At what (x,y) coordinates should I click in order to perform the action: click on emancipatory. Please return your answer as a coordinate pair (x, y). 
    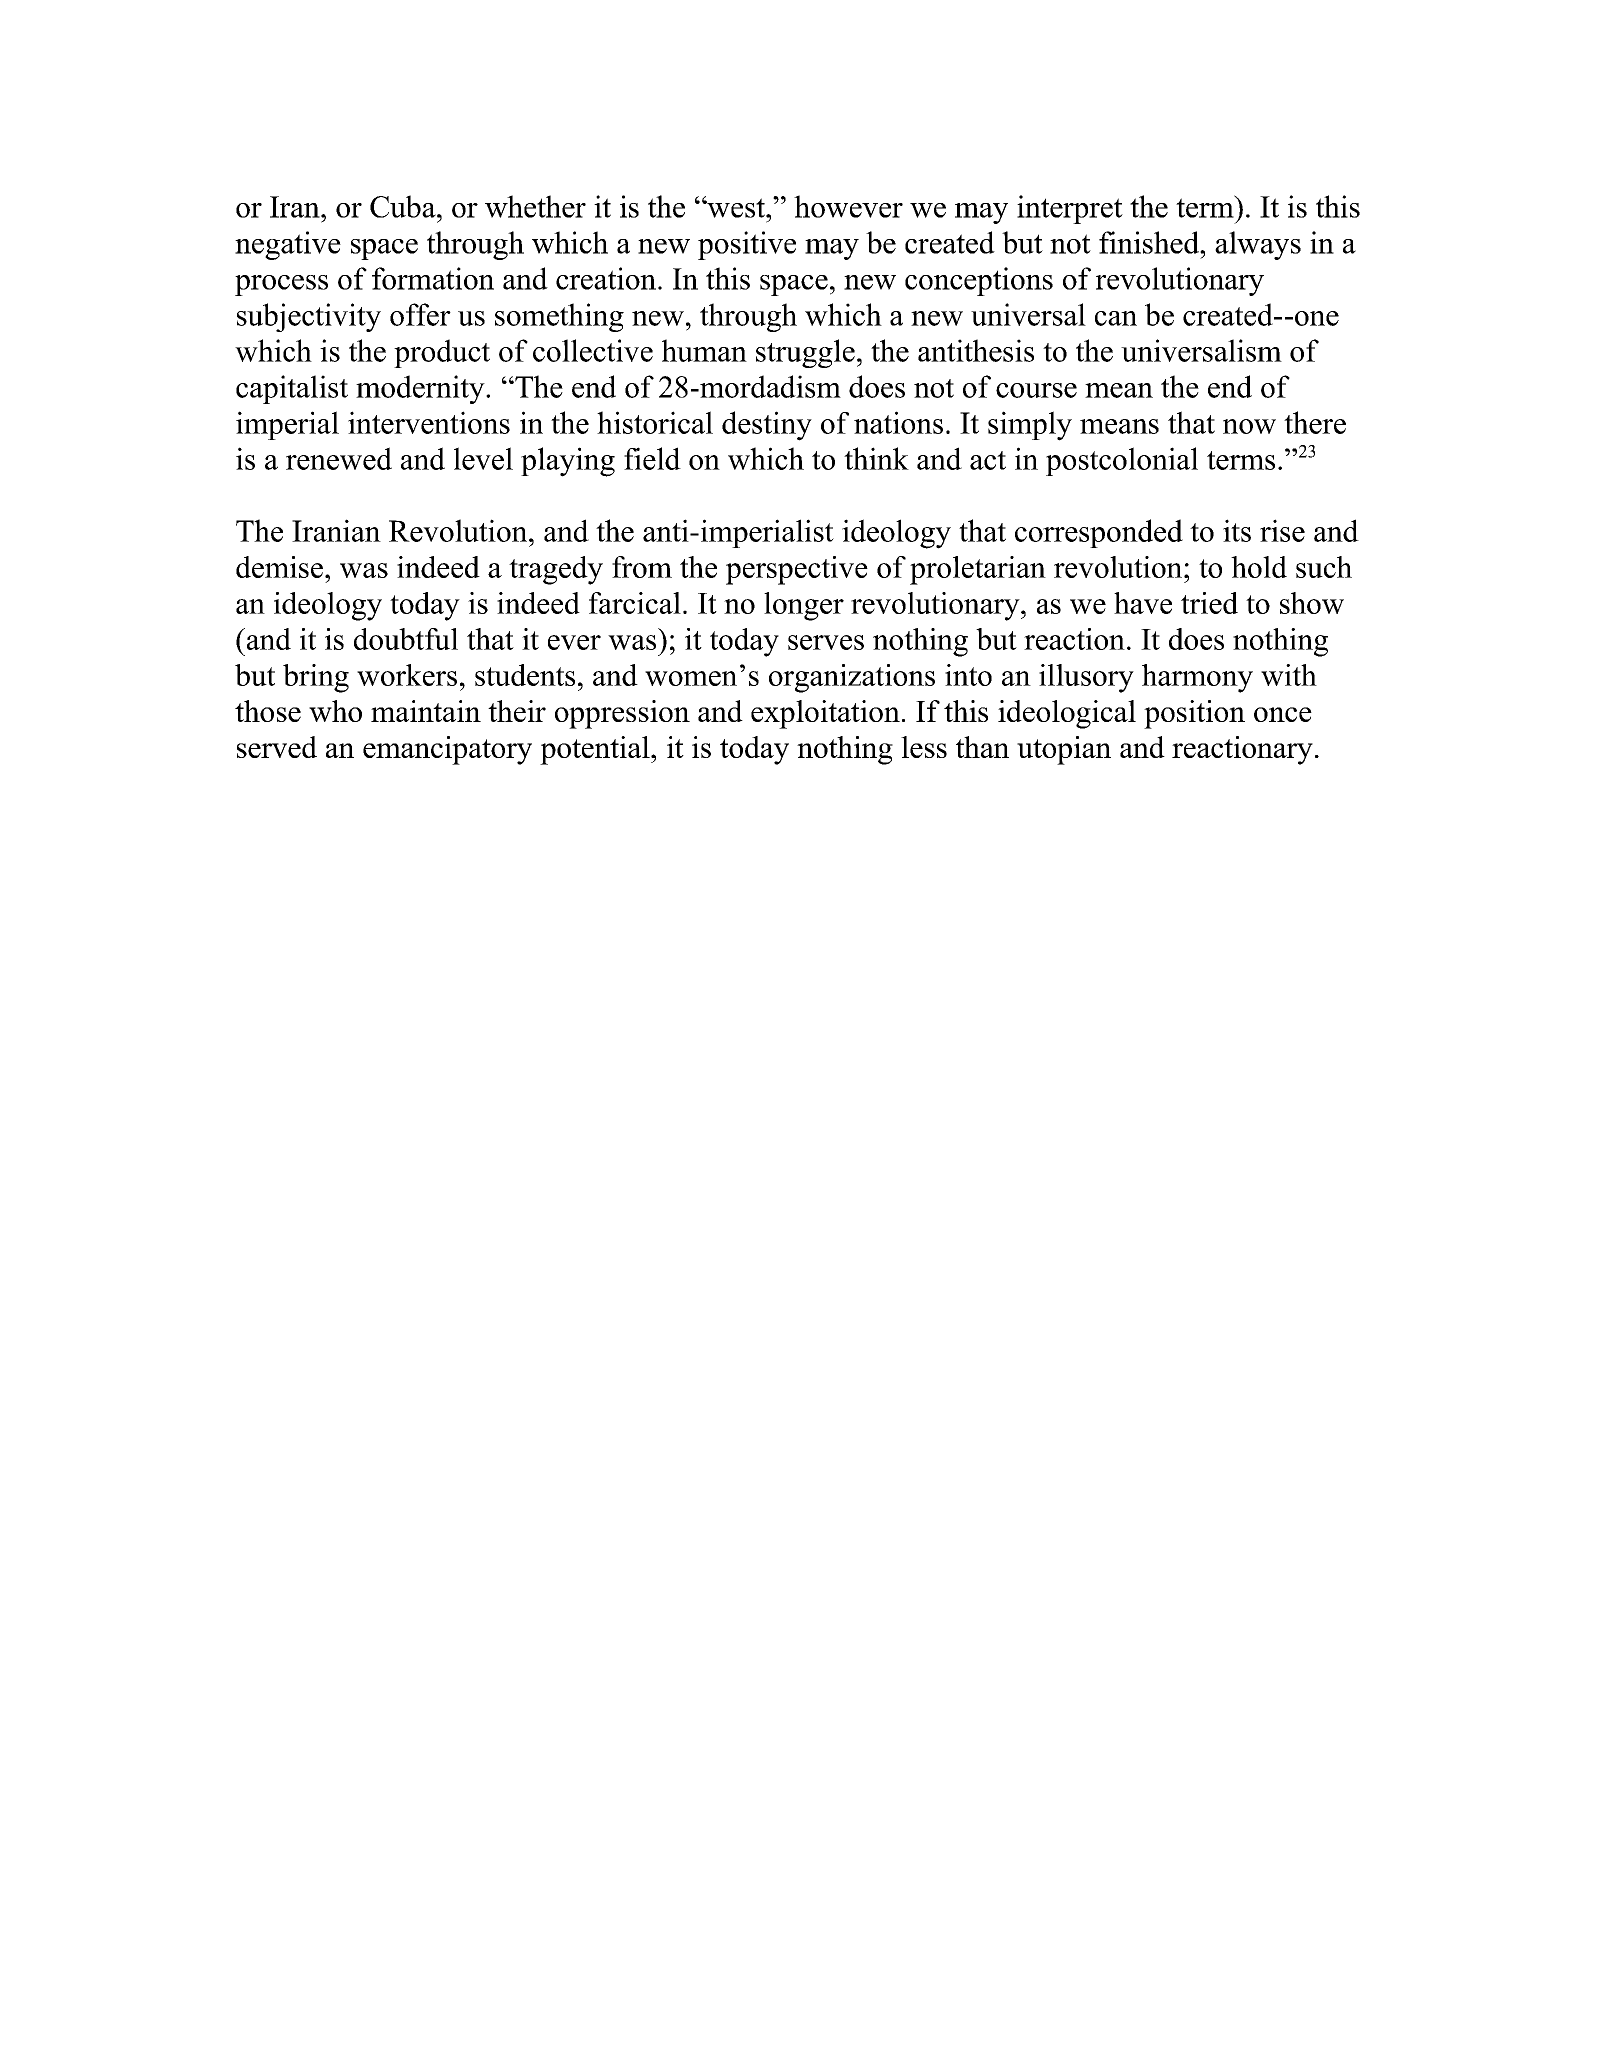
    Looking at the image, I should click on (447, 750).
